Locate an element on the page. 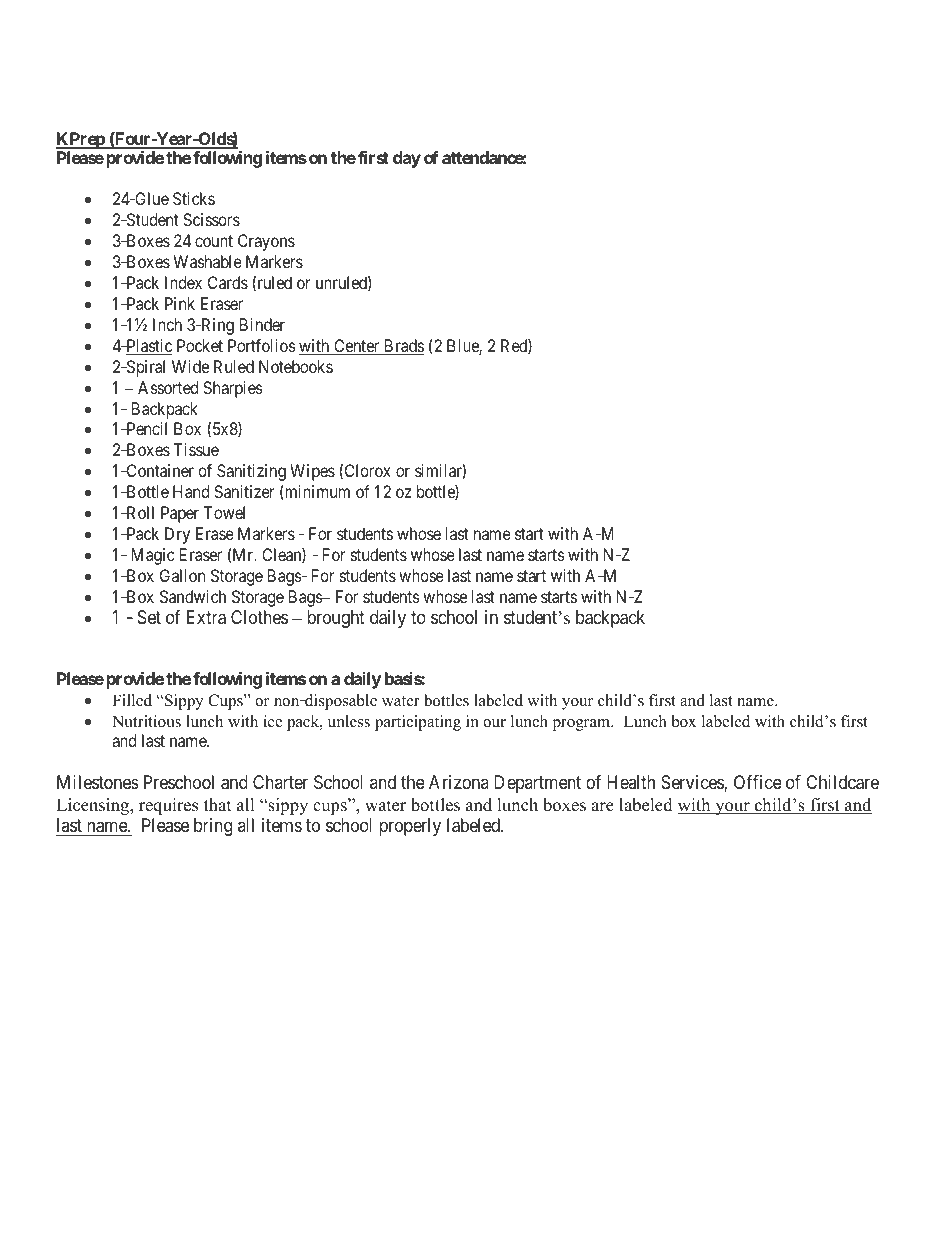  Center is located at coordinates (357, 347).
